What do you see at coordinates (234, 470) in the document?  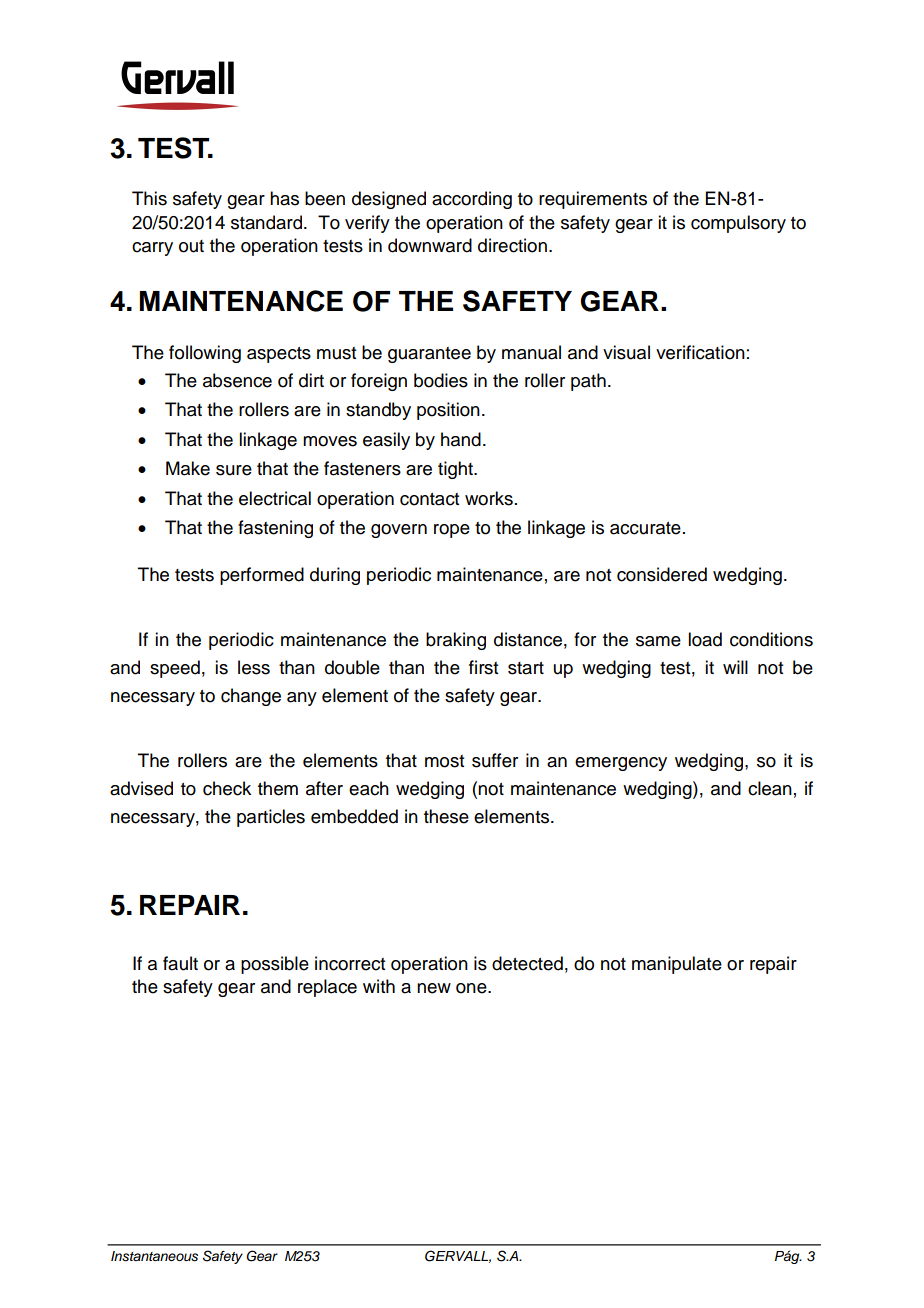 I see `sure` at bounding box center [234, 470].
